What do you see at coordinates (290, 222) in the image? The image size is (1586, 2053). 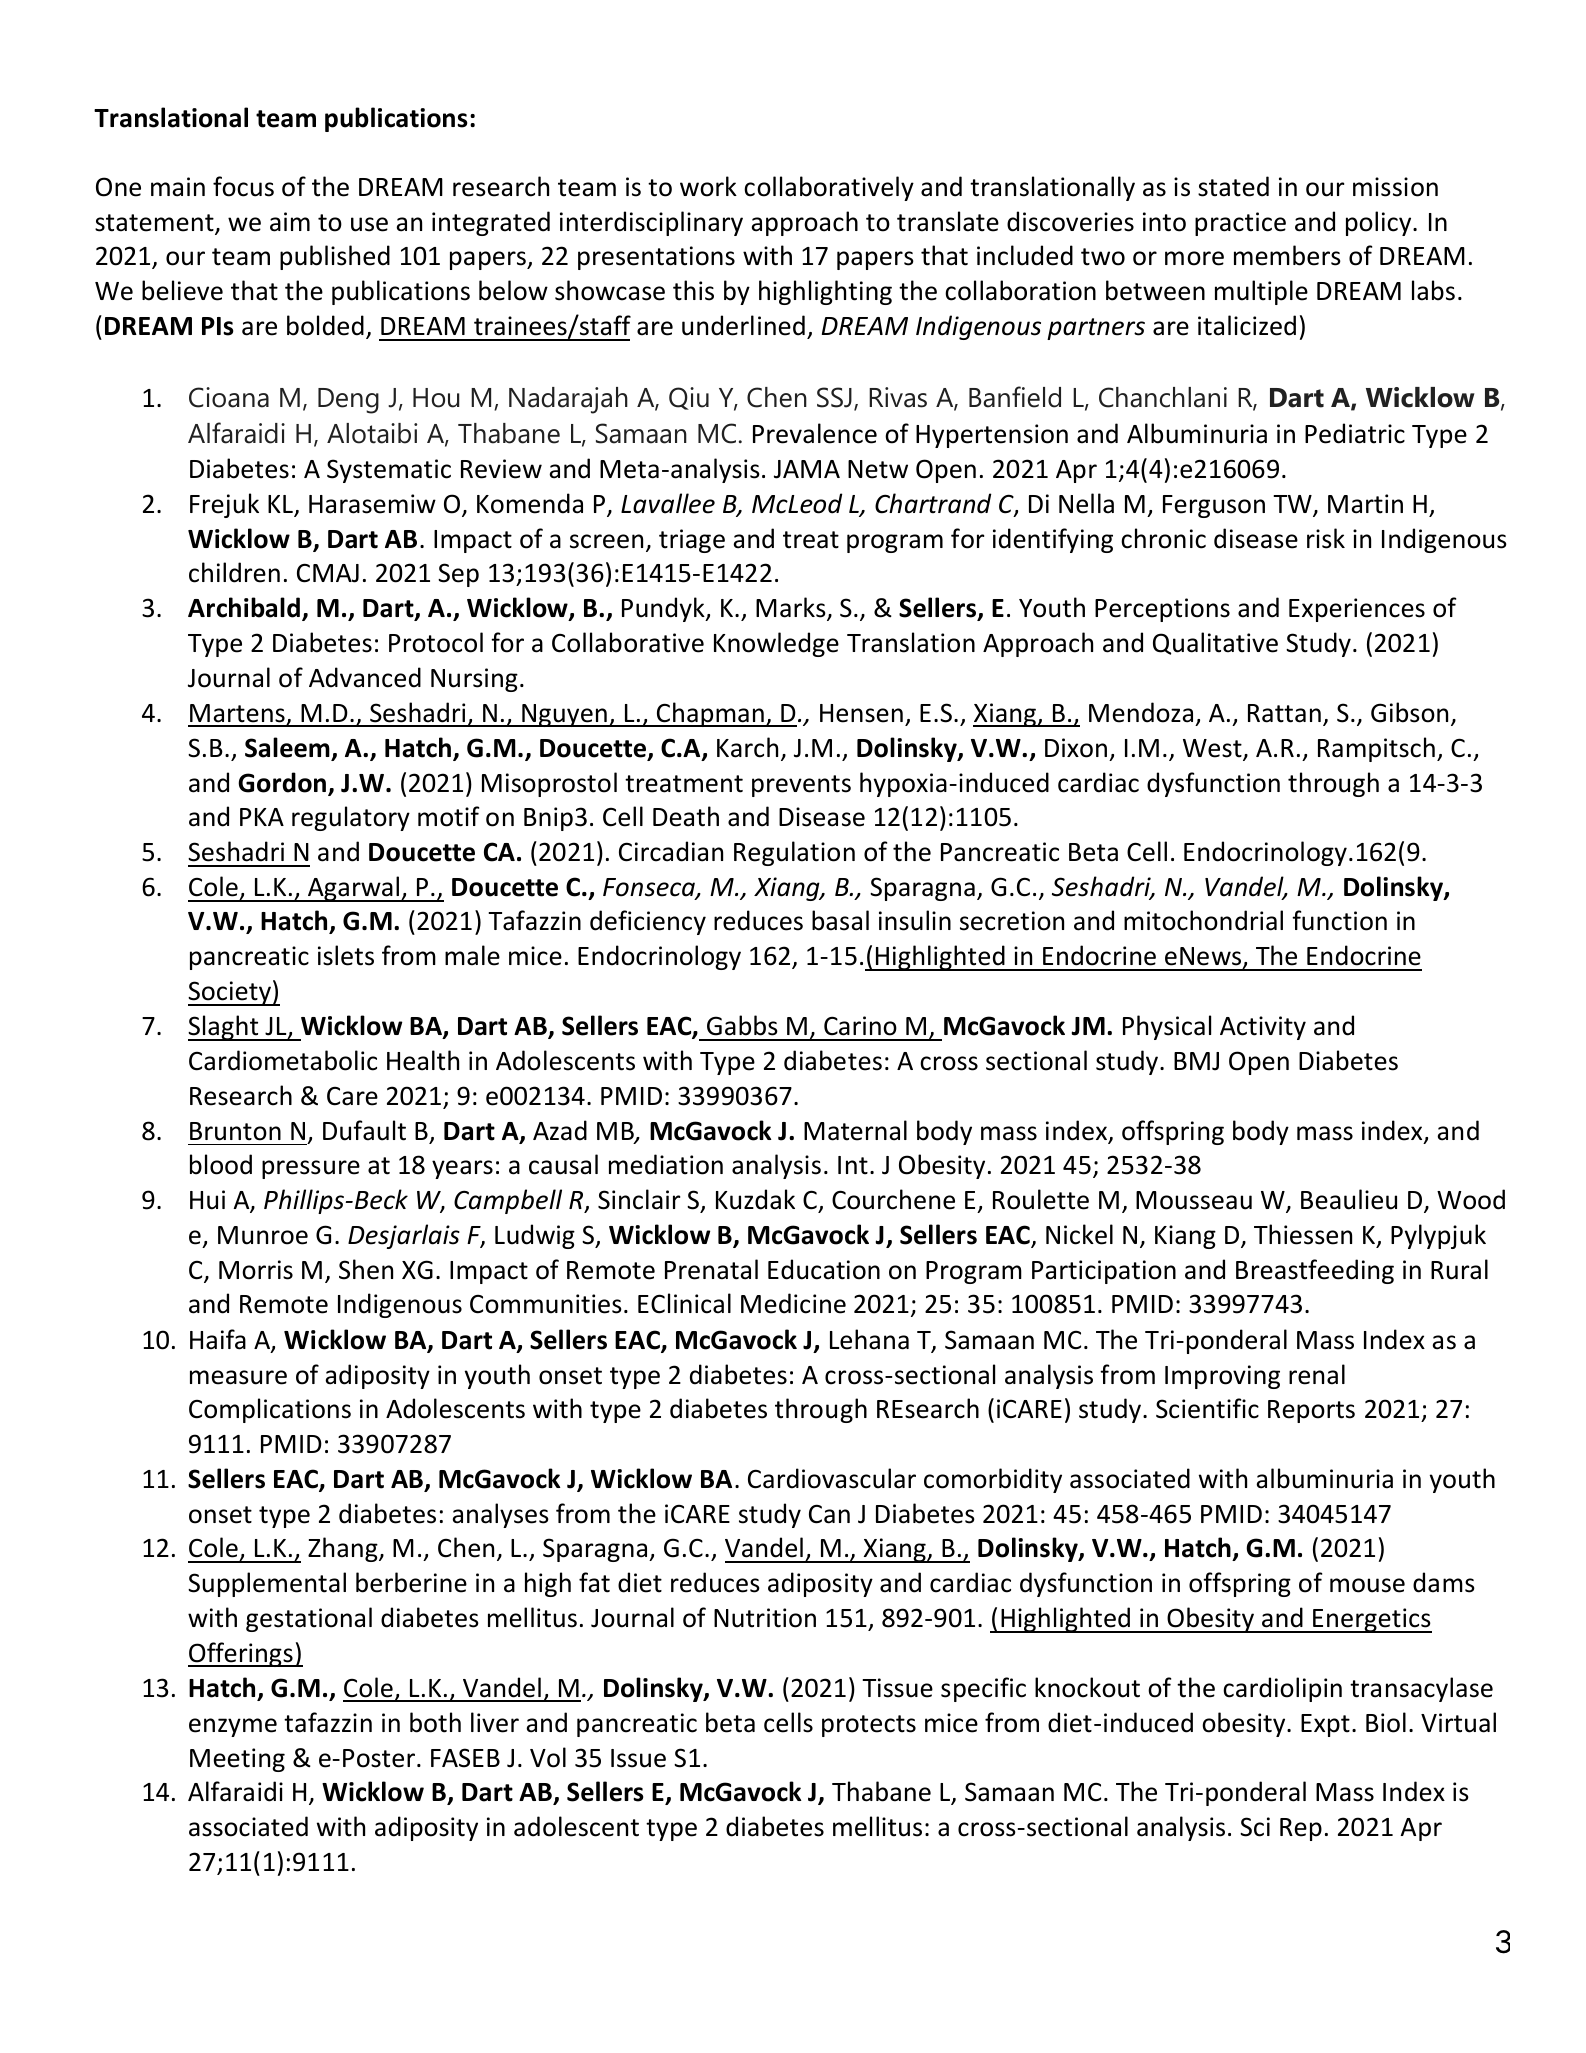 I see `aim` at bounding box center [290, 222].
